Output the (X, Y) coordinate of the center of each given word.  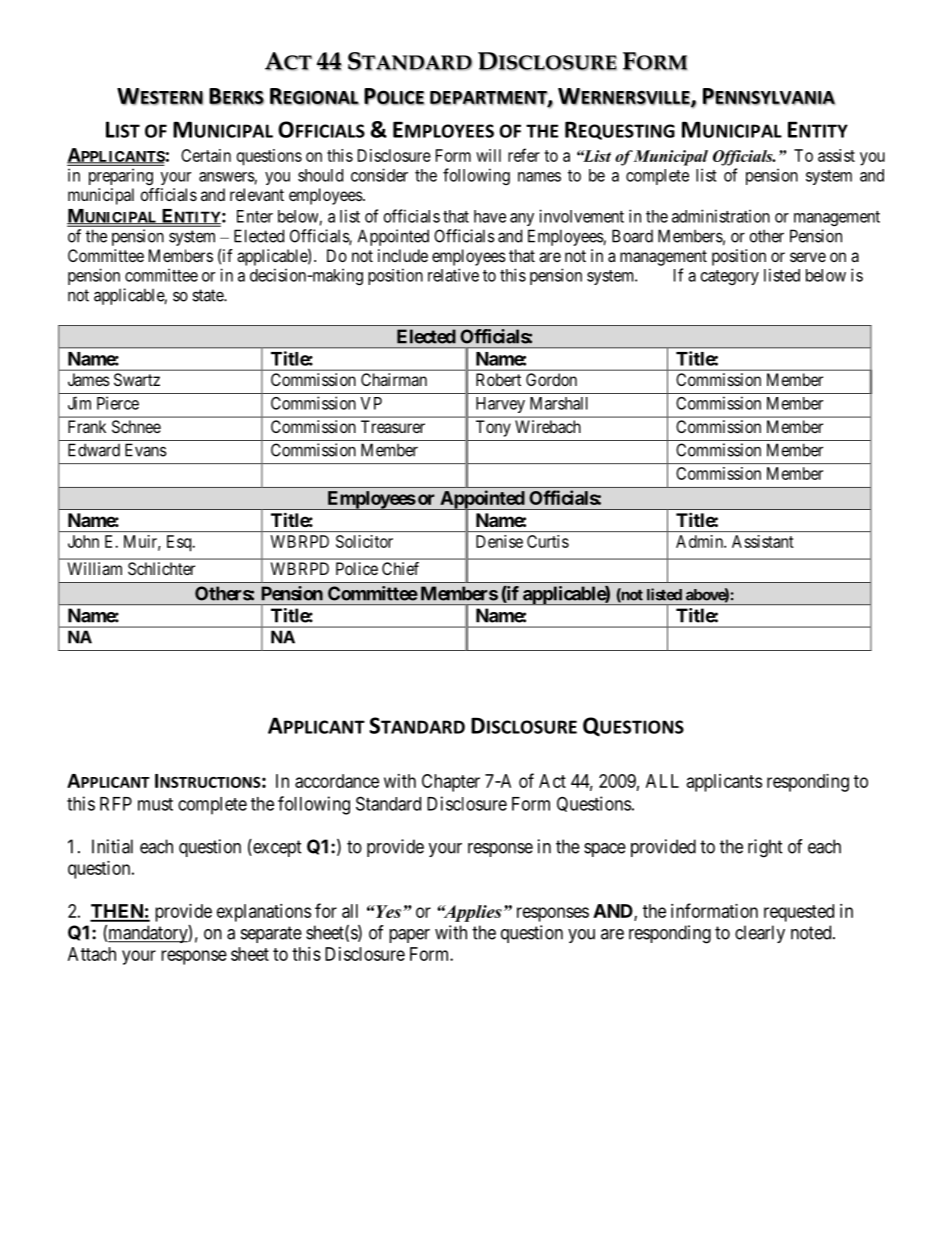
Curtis (548, 541)
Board (632, 236)
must (155, 804)
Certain (206, 155)
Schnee (136, 426)
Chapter (451, 783)
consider (379, 175)
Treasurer (393, 426)
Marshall (559, 403)
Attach (92, 954)
